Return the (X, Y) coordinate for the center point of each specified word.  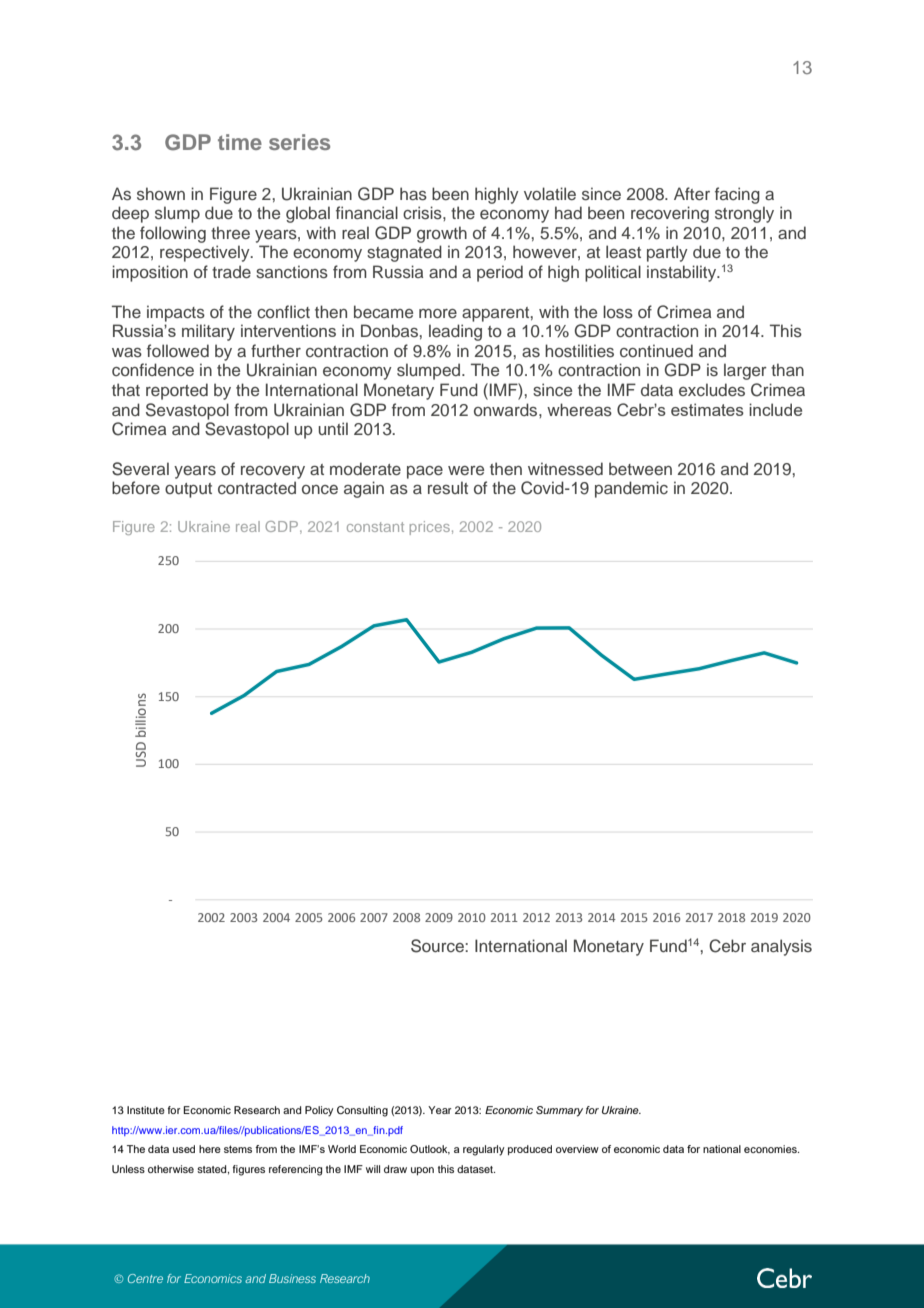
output (188, 490)
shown (161, 194)
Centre (145, 1278)
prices (430, 528)
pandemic (631, 489)
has (413, 194)
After (692, 193)
